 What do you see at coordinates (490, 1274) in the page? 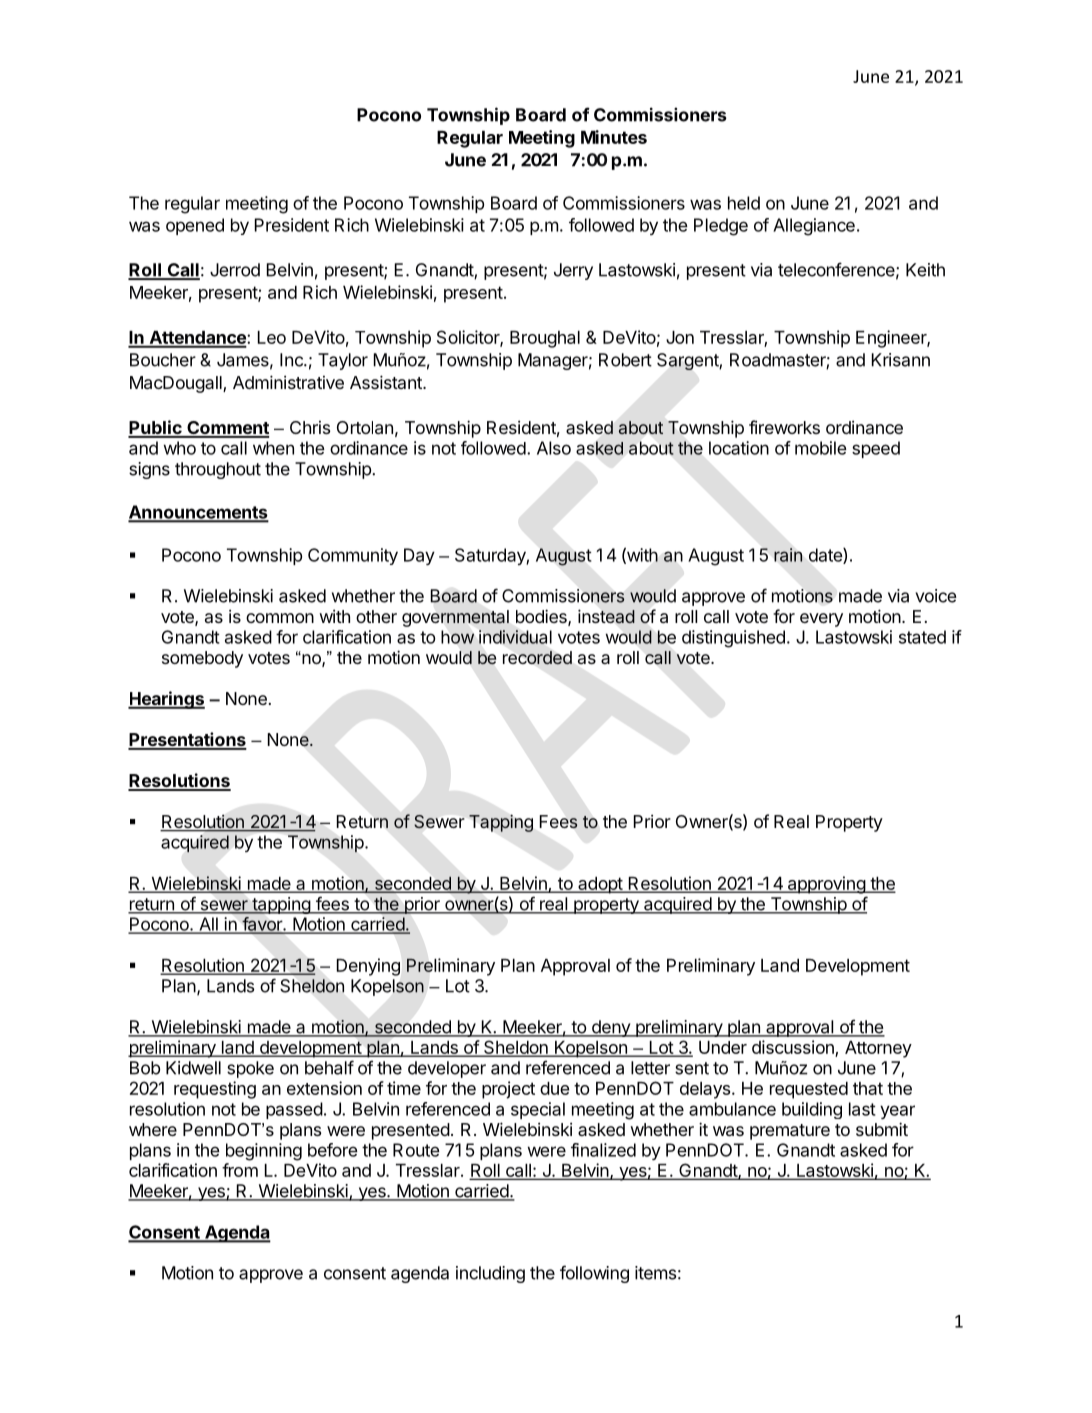
I see `including` at bounding box center [490, 1274].
